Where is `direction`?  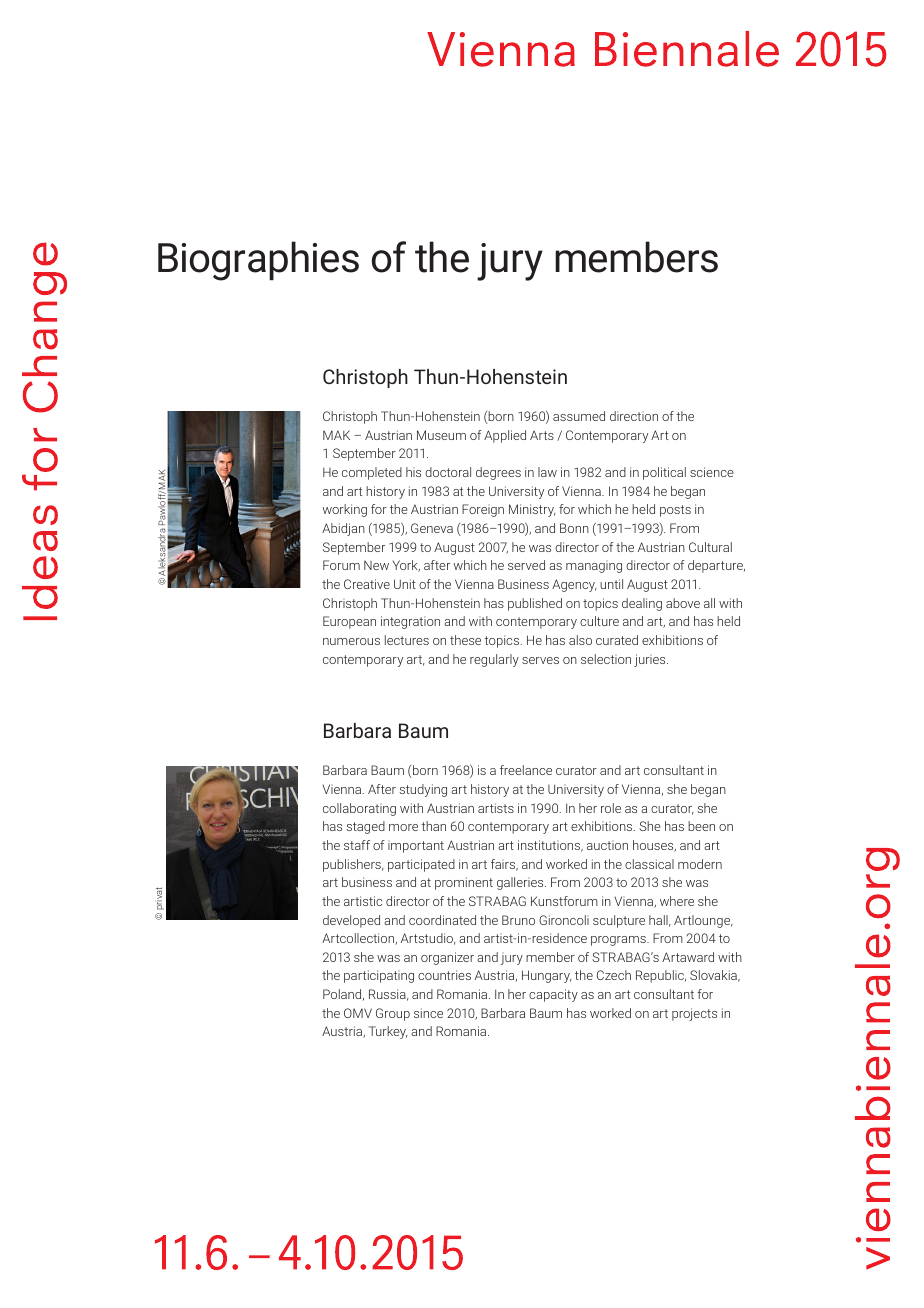
direction is located at coordinates (634, 416).
